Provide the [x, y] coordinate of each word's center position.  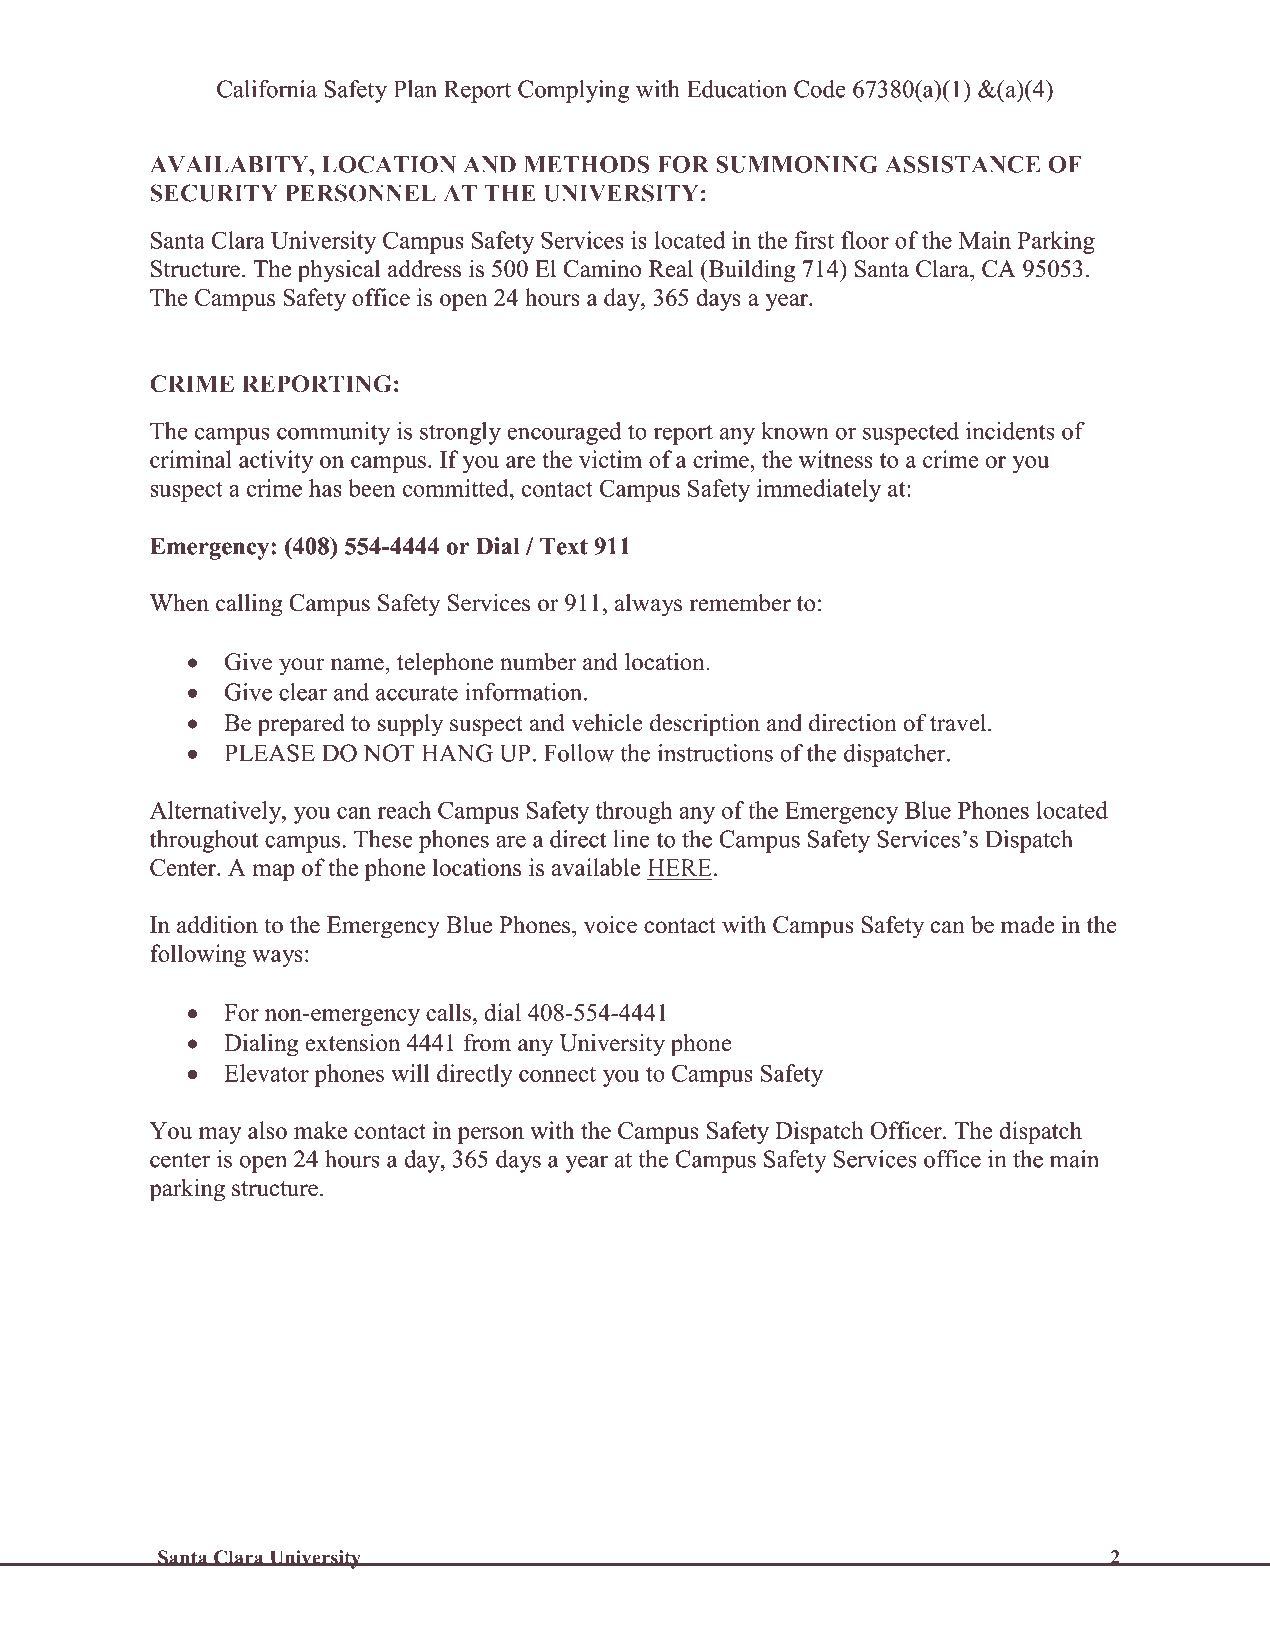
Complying [573, 91]
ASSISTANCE [962, 164]
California [267, 89]
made [1027, 925]
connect [557, 1074]
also [267, 1130]
